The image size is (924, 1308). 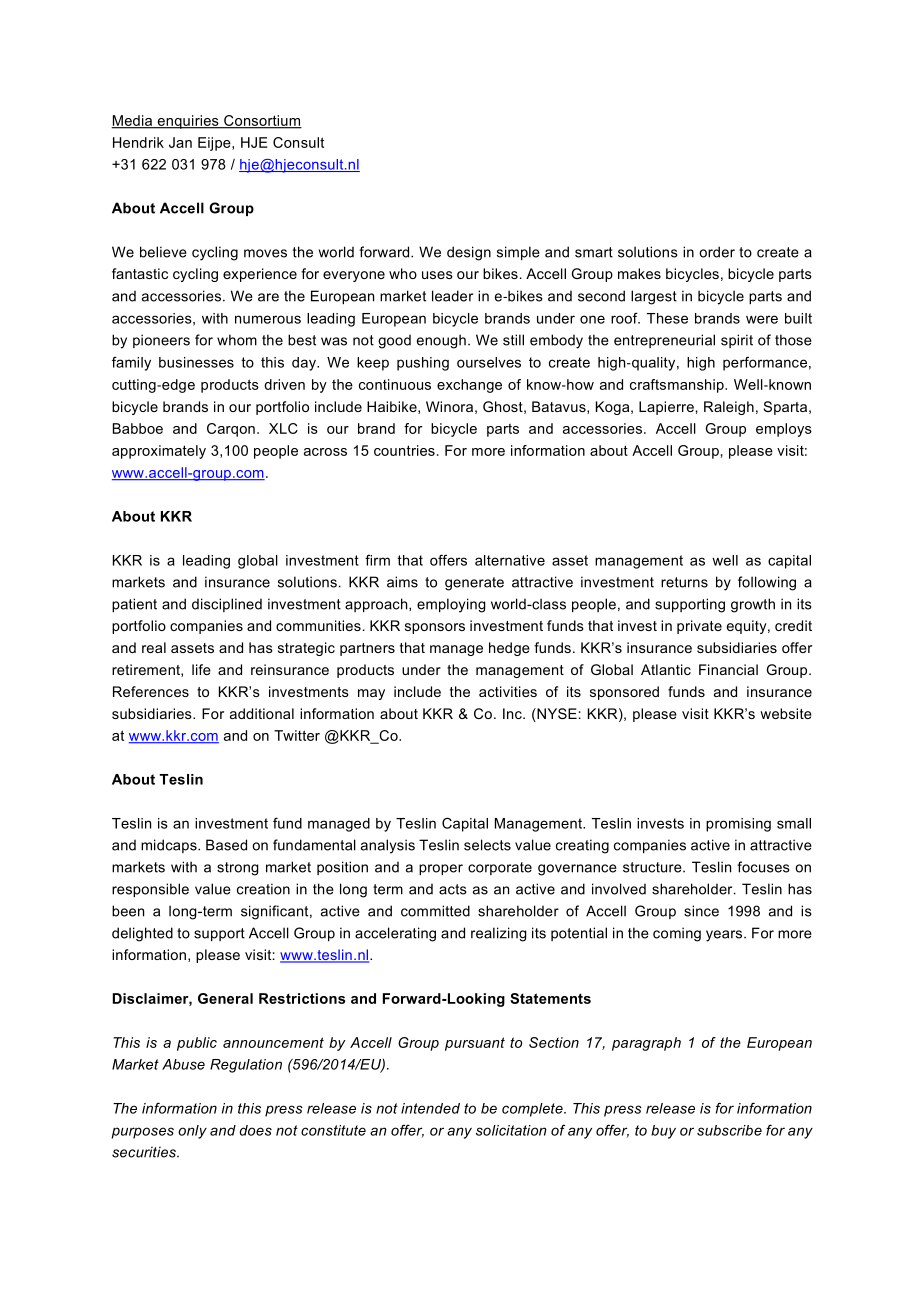 What do you see at coordinates (238, 869) in the document?
I see `strong` at bounding box center [238, 869].
